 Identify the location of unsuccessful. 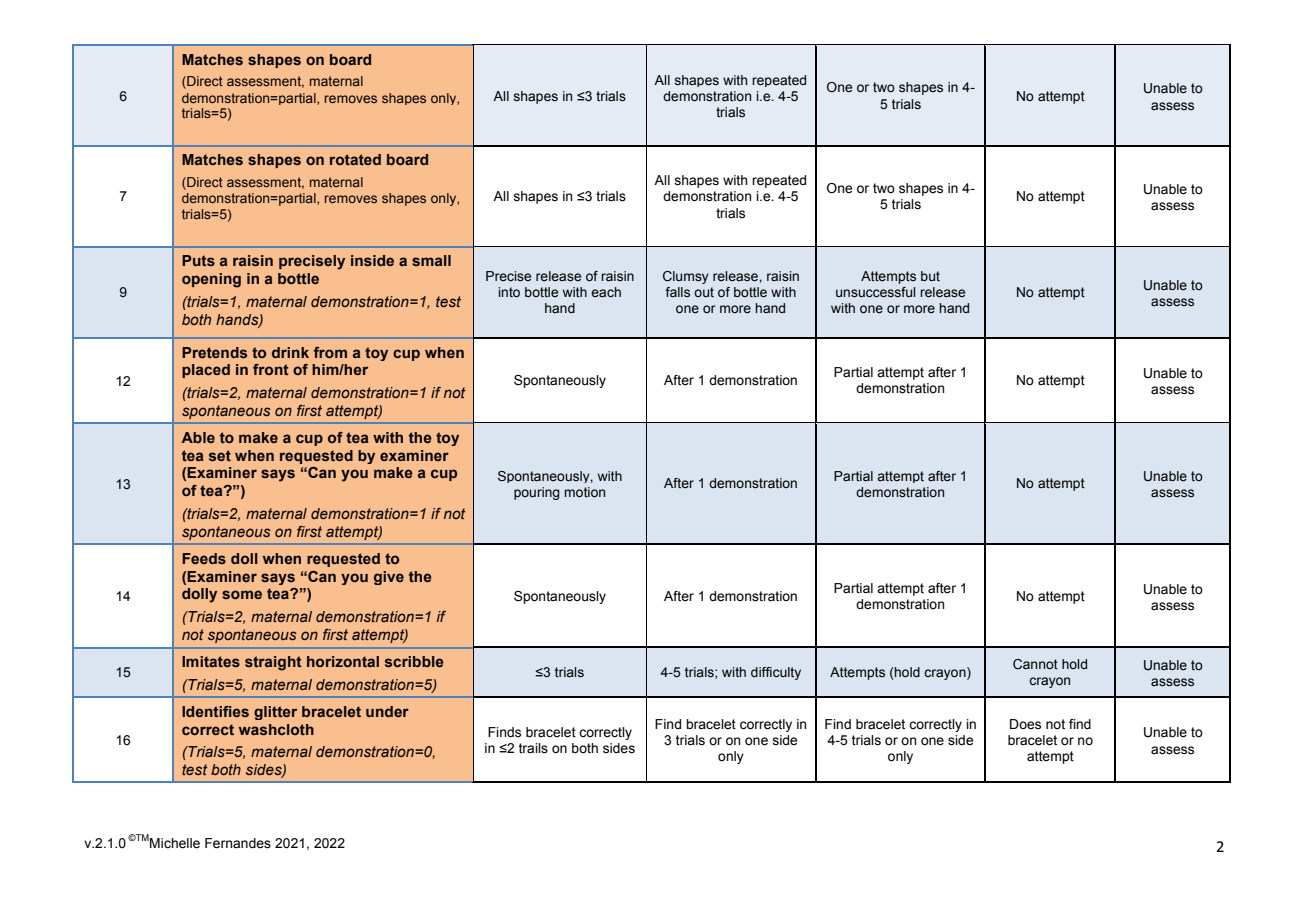
(876, 292).
